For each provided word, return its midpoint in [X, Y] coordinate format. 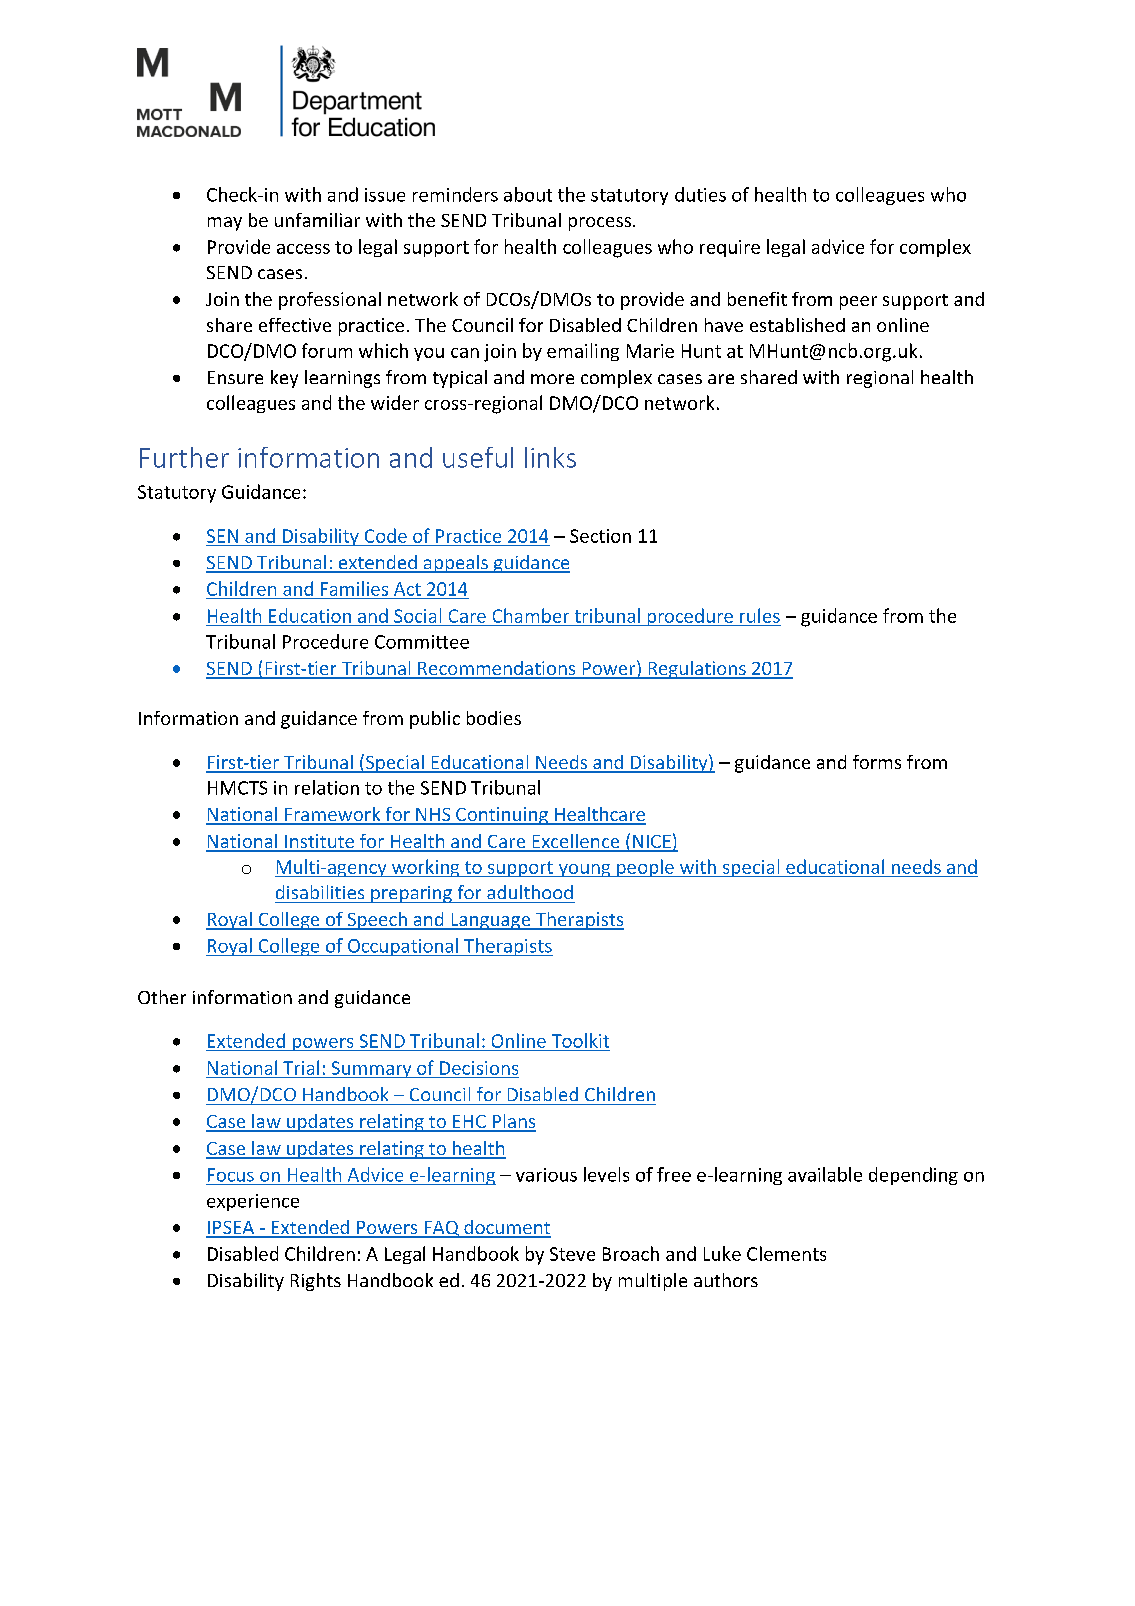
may [225, 224]
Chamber [531, 615]
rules [760, 615]
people [645, 868]
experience [253, 1202]
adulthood [530, 892]
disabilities [320, 892]
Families [354, 588]
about [528, 194]
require [730, 248]
